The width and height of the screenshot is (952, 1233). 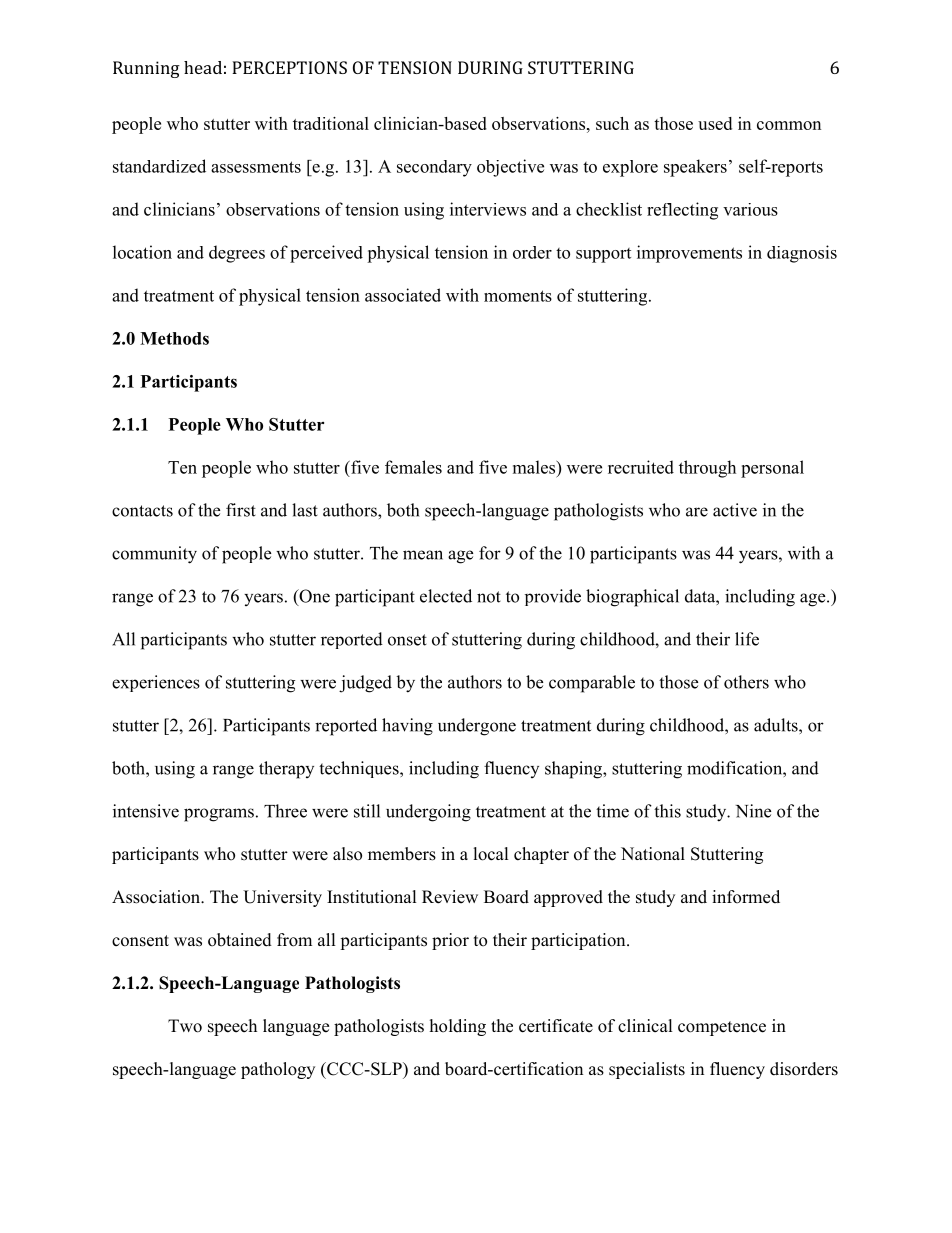 What do you see at coordinates (434, 168) in the screenshot?
I see `secondary` at bounding box center [434, 168].
